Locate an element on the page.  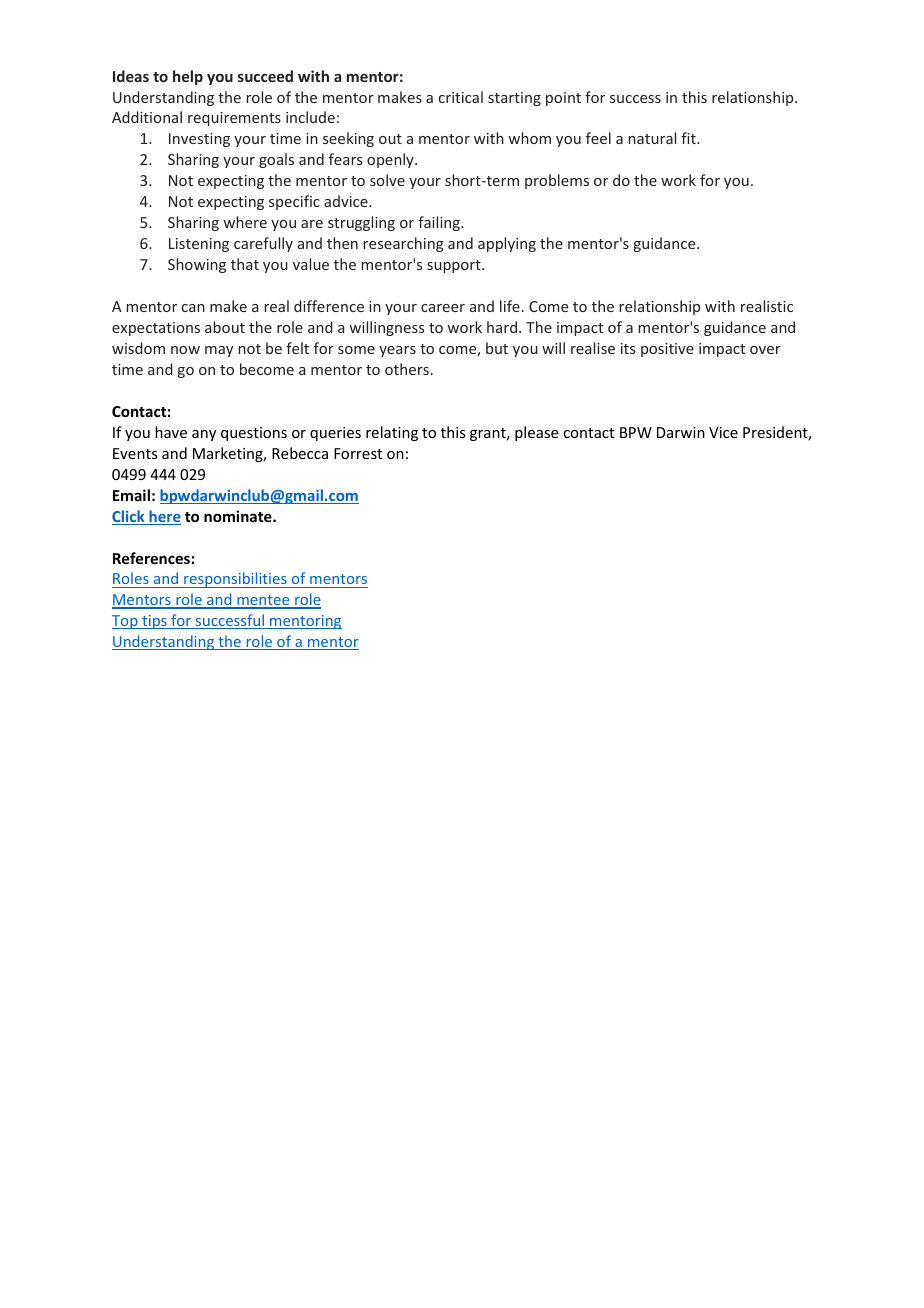
Listening is located at coordinates (199, 245).
